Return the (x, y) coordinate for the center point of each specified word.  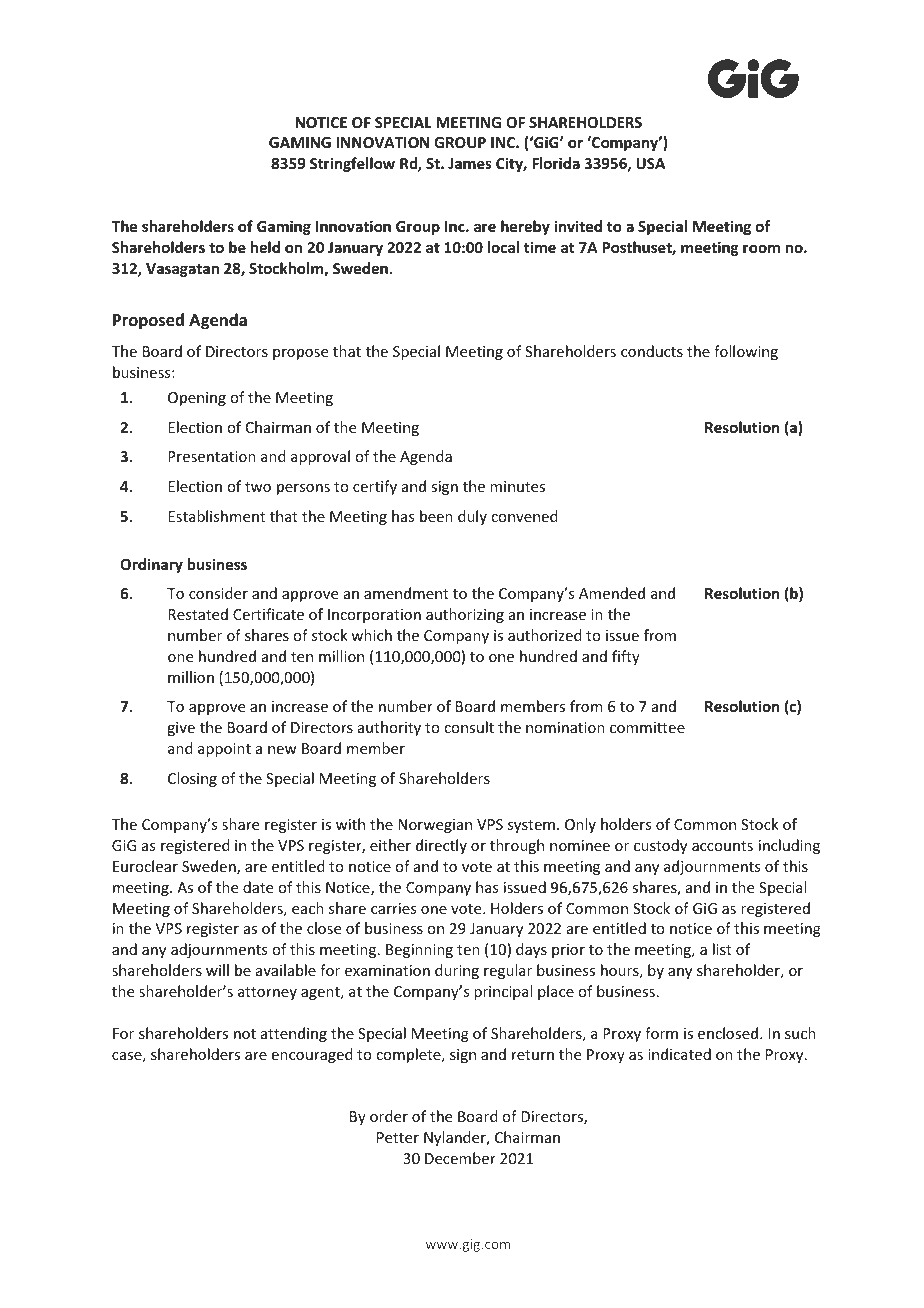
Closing (192, 779)
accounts (722, 846)
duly (472, 517)
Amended (612, 593)
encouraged (312, 1055)
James (470, 163)
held (265, 247)
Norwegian (435, 826)
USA (650, 163)
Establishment (216, 516)
